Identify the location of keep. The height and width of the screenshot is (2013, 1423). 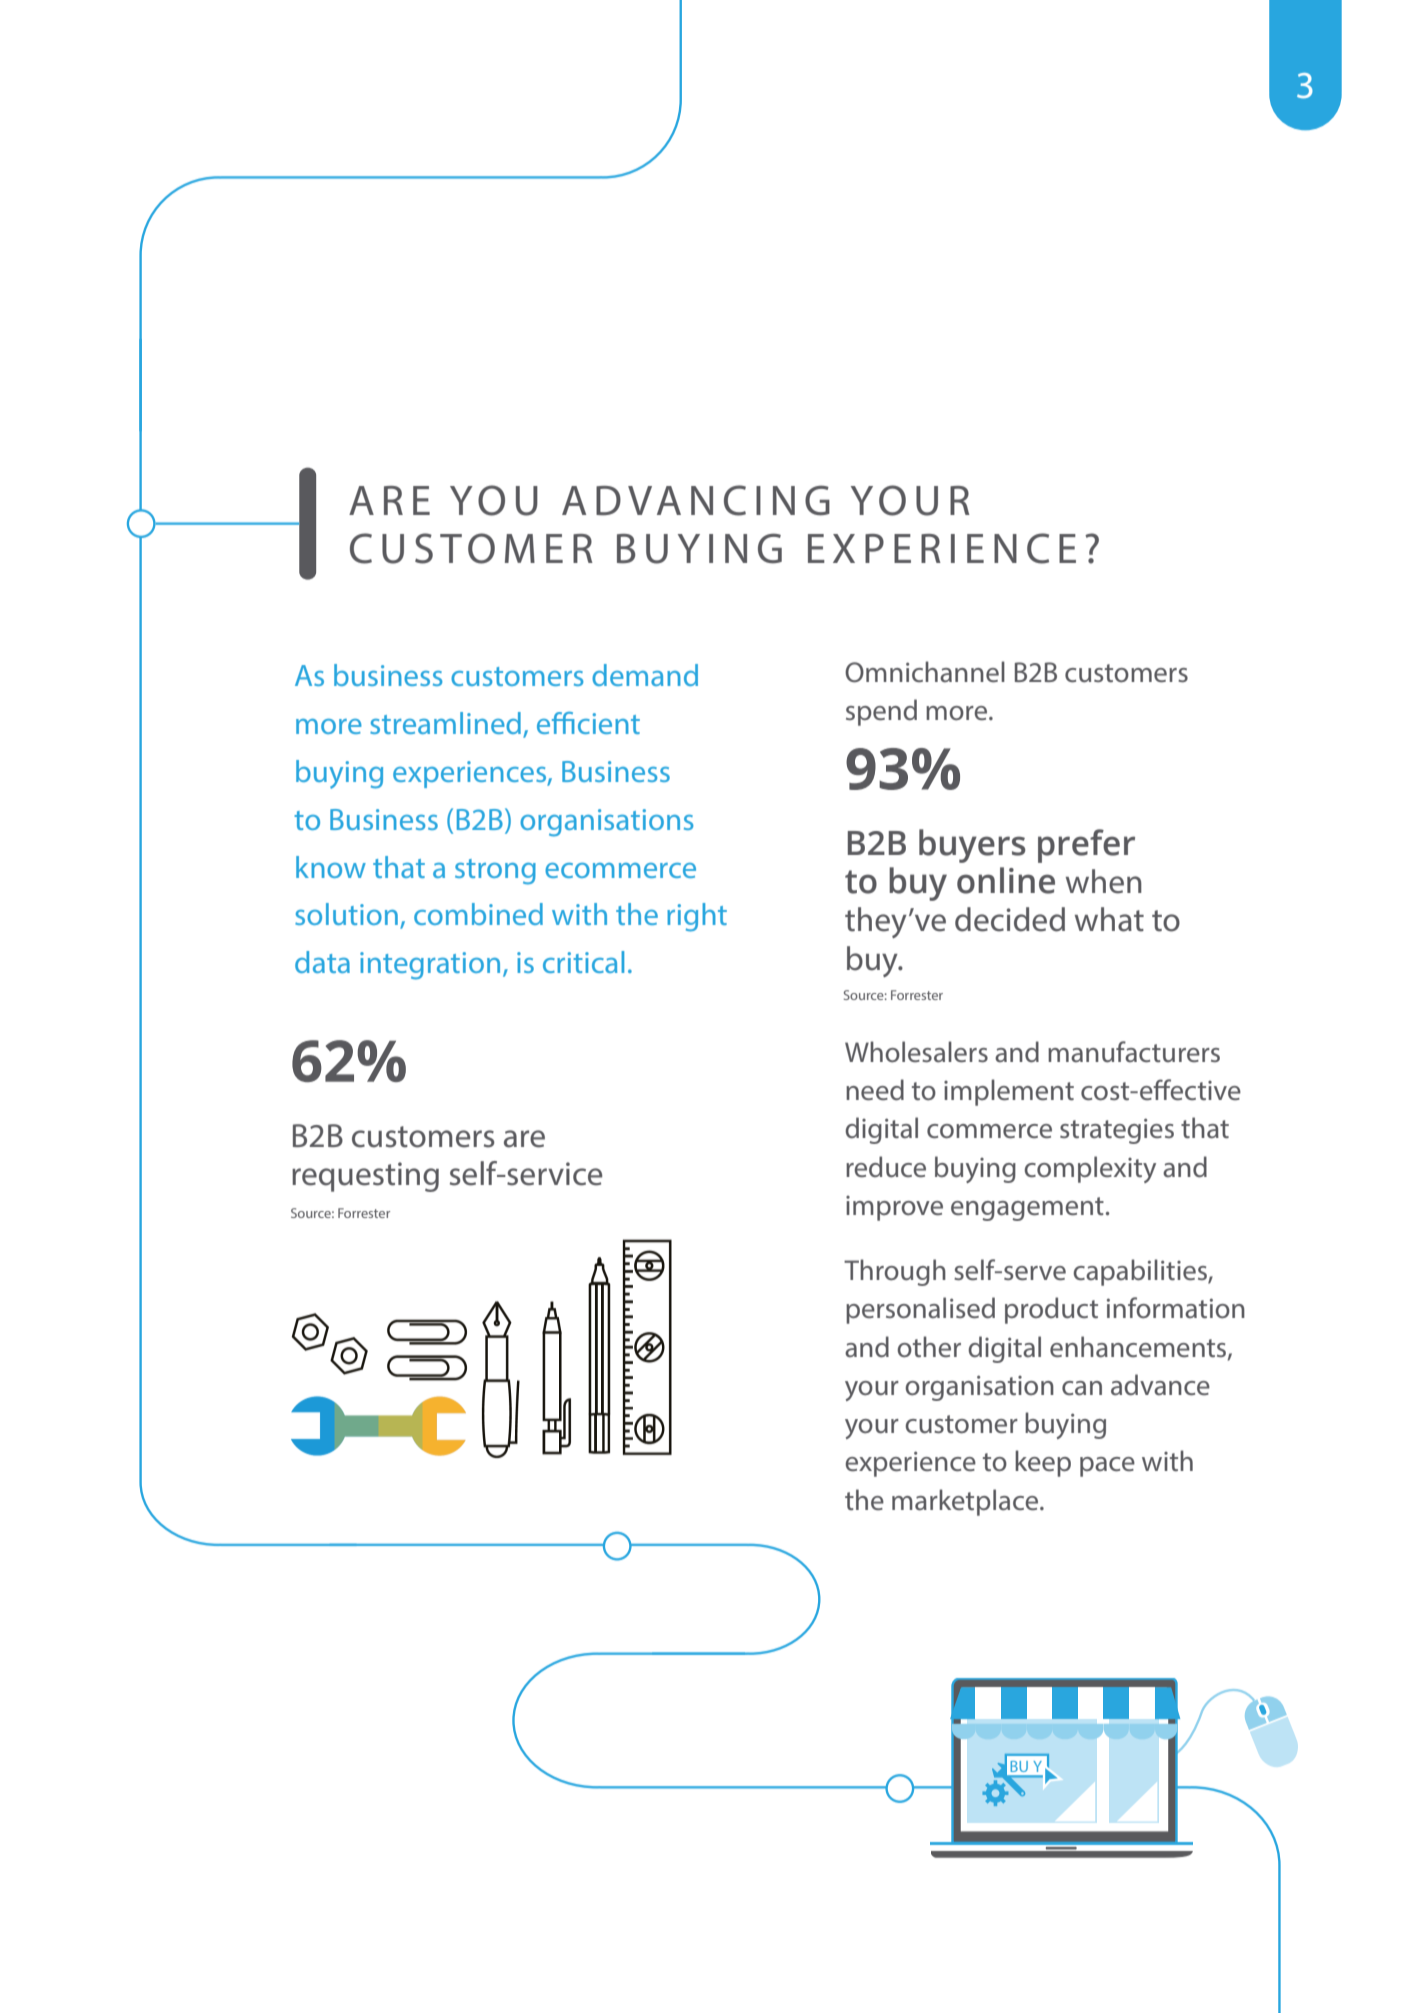
(1043, 1463).
